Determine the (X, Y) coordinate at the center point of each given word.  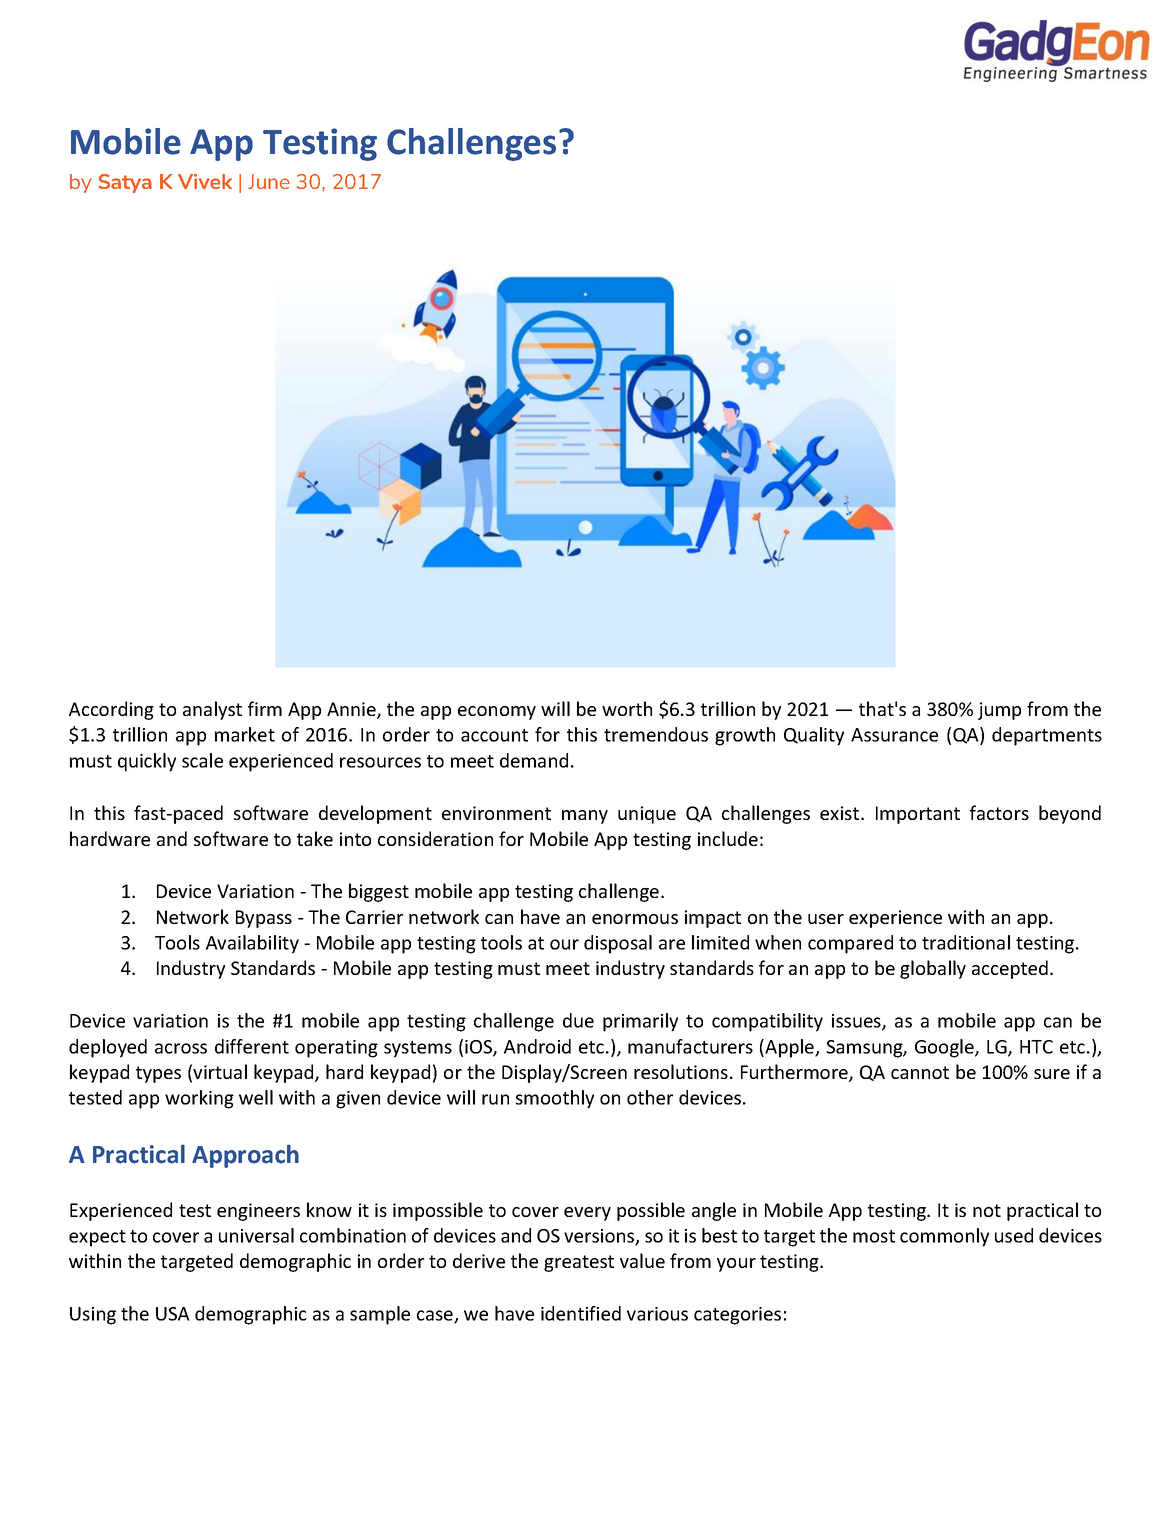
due (578, 1020)
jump (999, 711)
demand (534, 760)
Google (945, 1048)
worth (627, 708)
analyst (212, 710)
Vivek (205, 181)
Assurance (894, 735)
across (181, 1048)
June (269, 181)
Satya (125, 183)
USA (173, 1314)
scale (202, 760)
